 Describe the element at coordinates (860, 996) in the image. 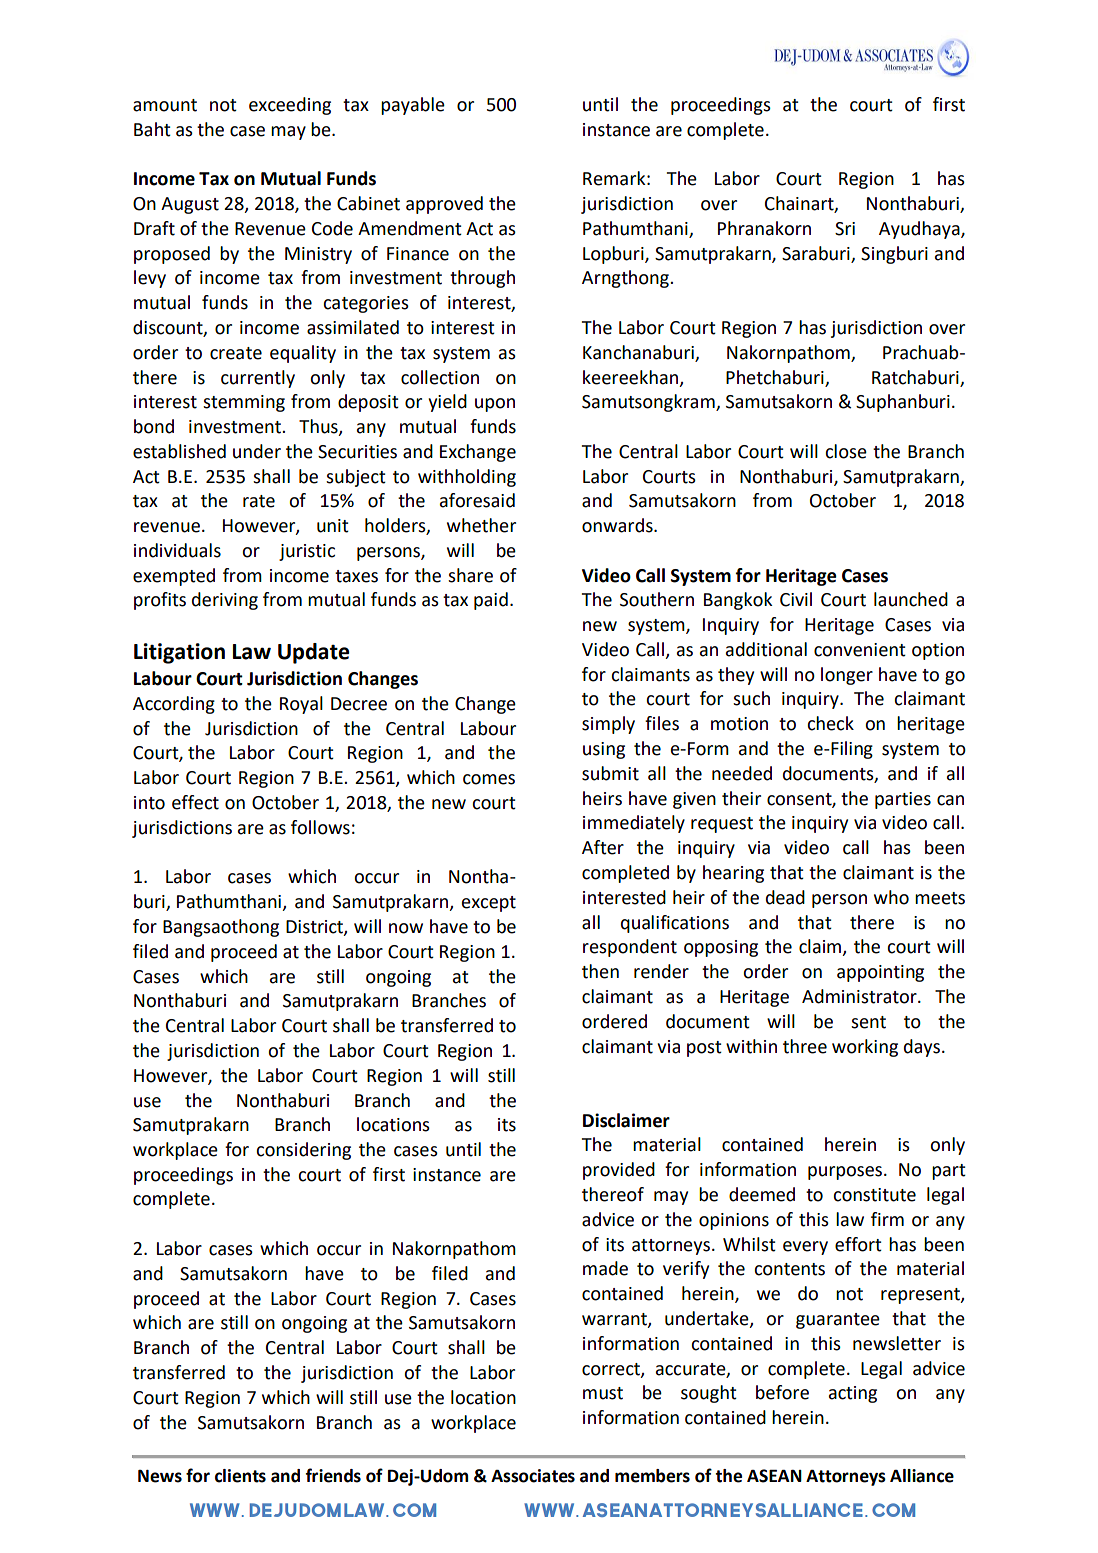

I see `Administrator` at that location.
